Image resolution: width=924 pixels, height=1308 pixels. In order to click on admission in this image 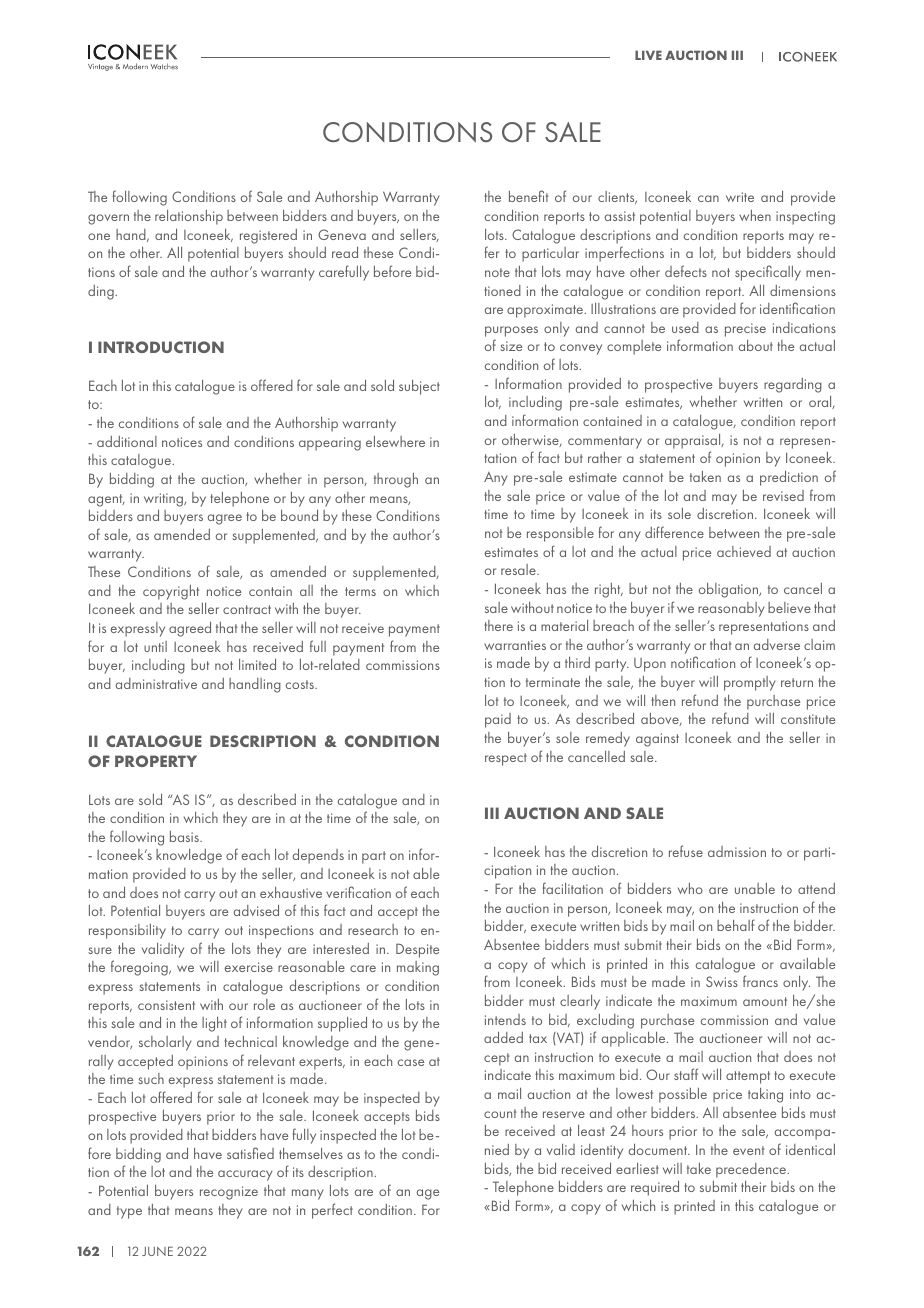, I will do `click(737, 851)`.
